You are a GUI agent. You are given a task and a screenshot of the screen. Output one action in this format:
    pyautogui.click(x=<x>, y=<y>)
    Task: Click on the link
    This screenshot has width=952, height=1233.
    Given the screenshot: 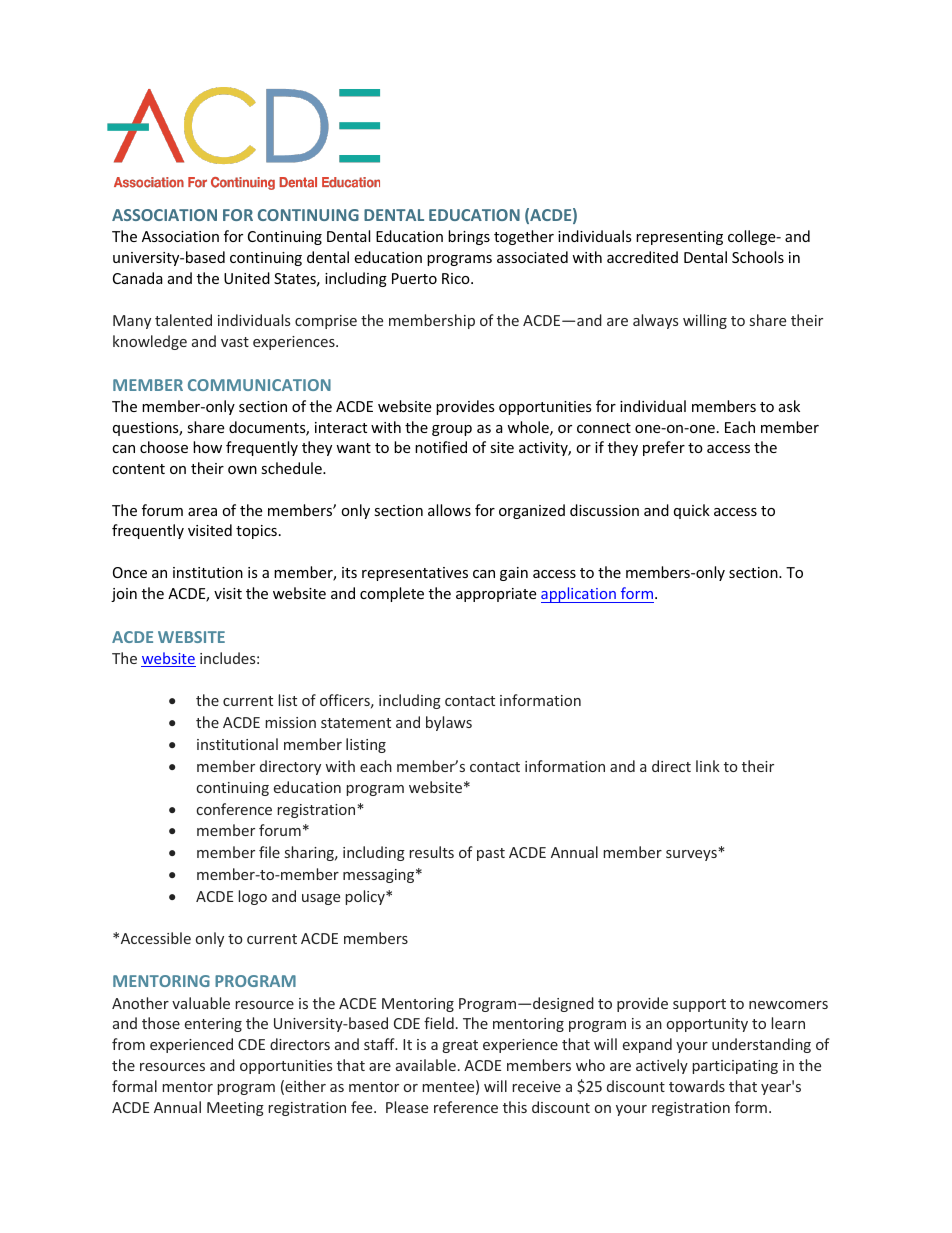 What is the action you would take?
    pyautogui.click(x=708, y=766)
